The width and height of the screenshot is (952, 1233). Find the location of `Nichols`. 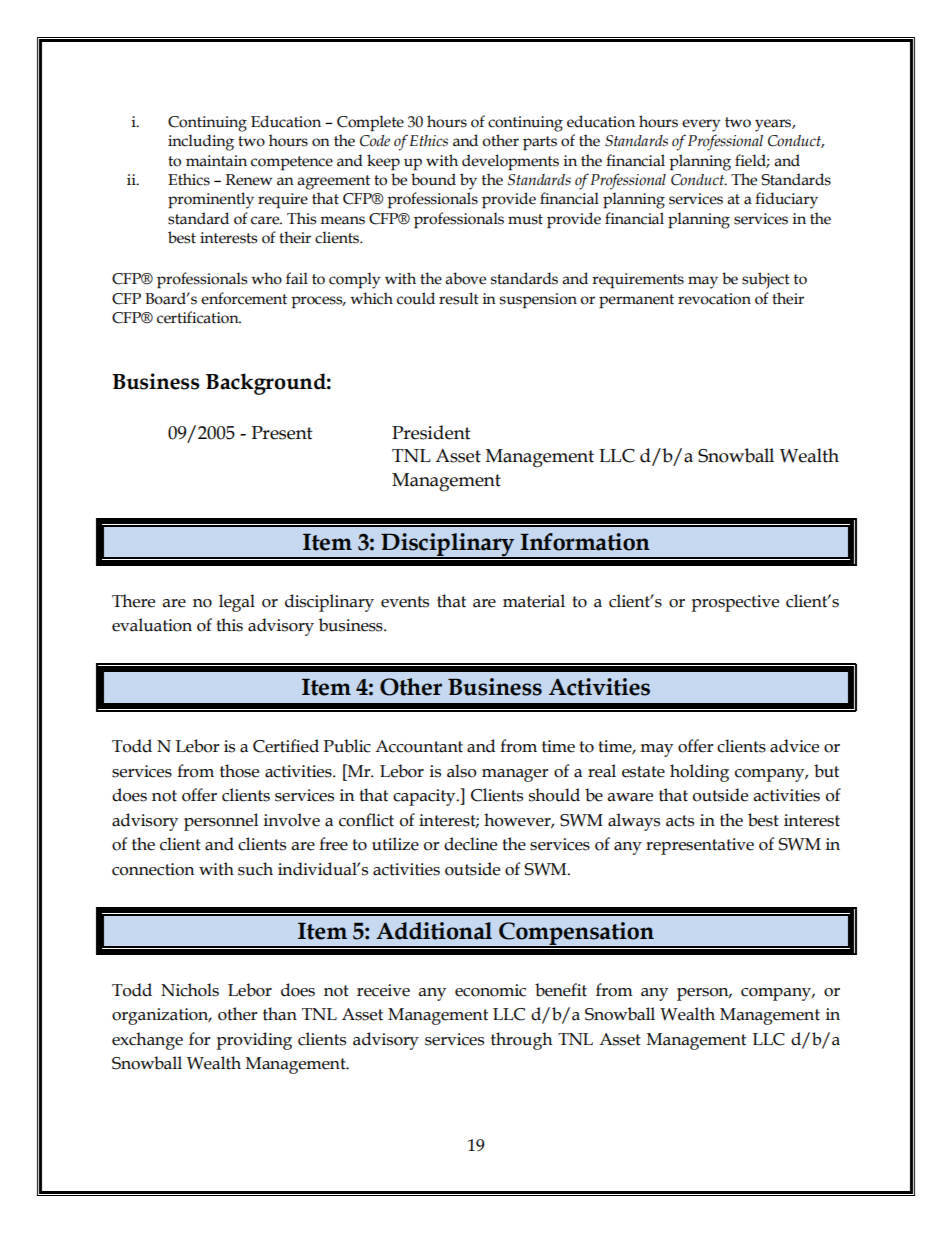

Nichols is located at coordinates (190, 990).
